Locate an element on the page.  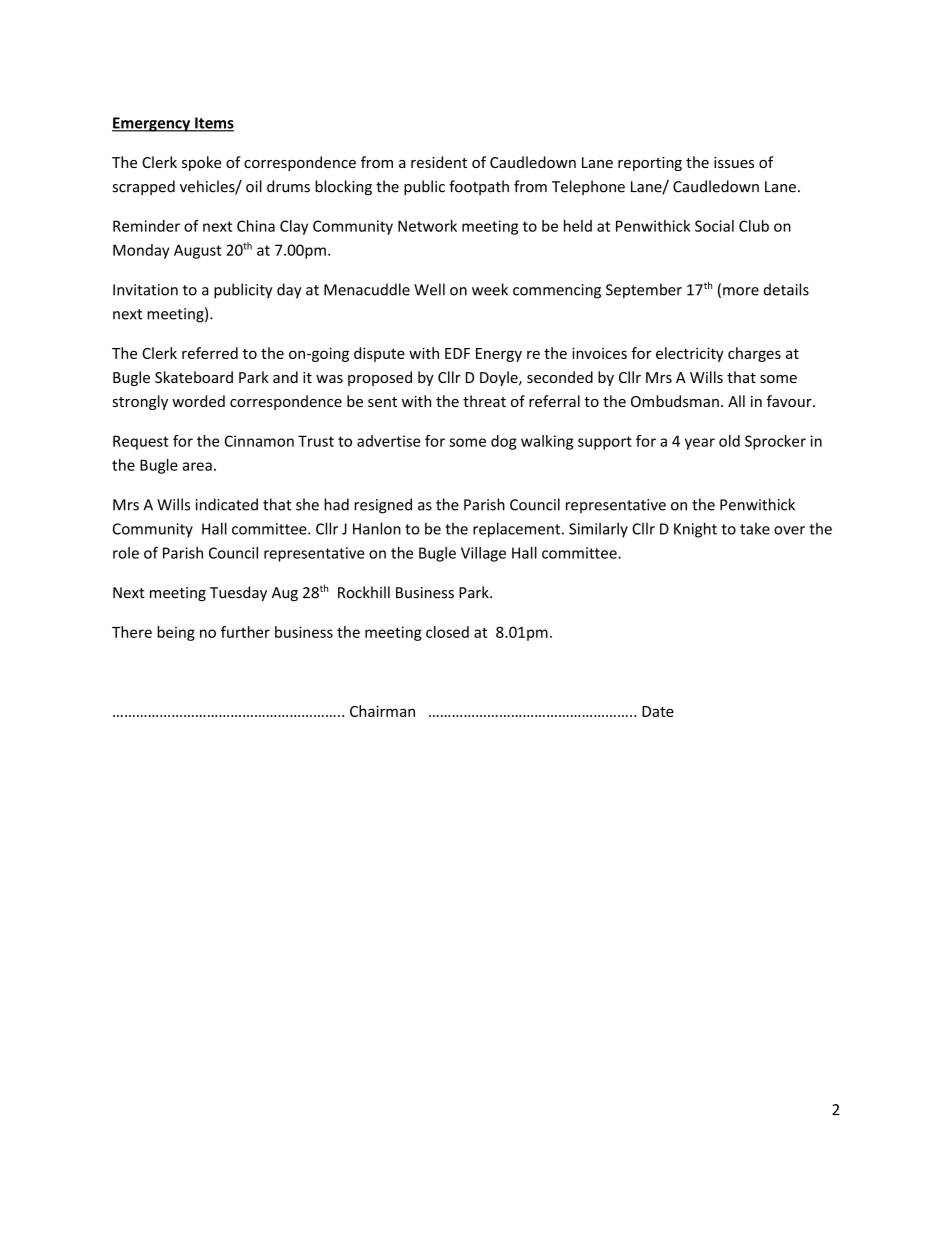
resident is located at coordinates (439, 162).
